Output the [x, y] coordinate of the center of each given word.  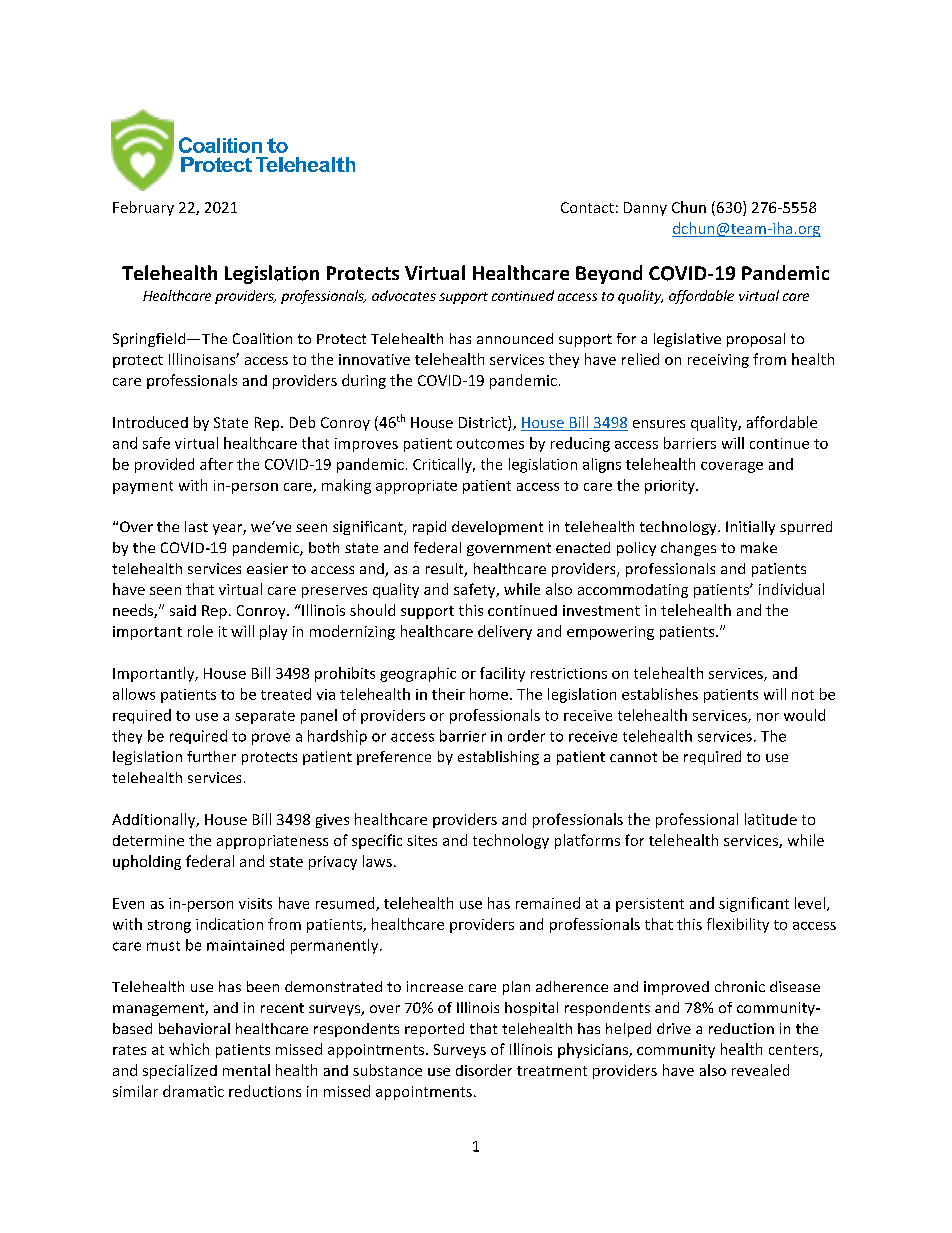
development [497, 528]
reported [434, 1030]
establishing [498, 758]
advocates [404, 295]
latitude [771, 819]
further [211, 756]
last [196, 526]
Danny [645, 209]
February [143, 208]
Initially [750, 528]
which [189, 1049]
